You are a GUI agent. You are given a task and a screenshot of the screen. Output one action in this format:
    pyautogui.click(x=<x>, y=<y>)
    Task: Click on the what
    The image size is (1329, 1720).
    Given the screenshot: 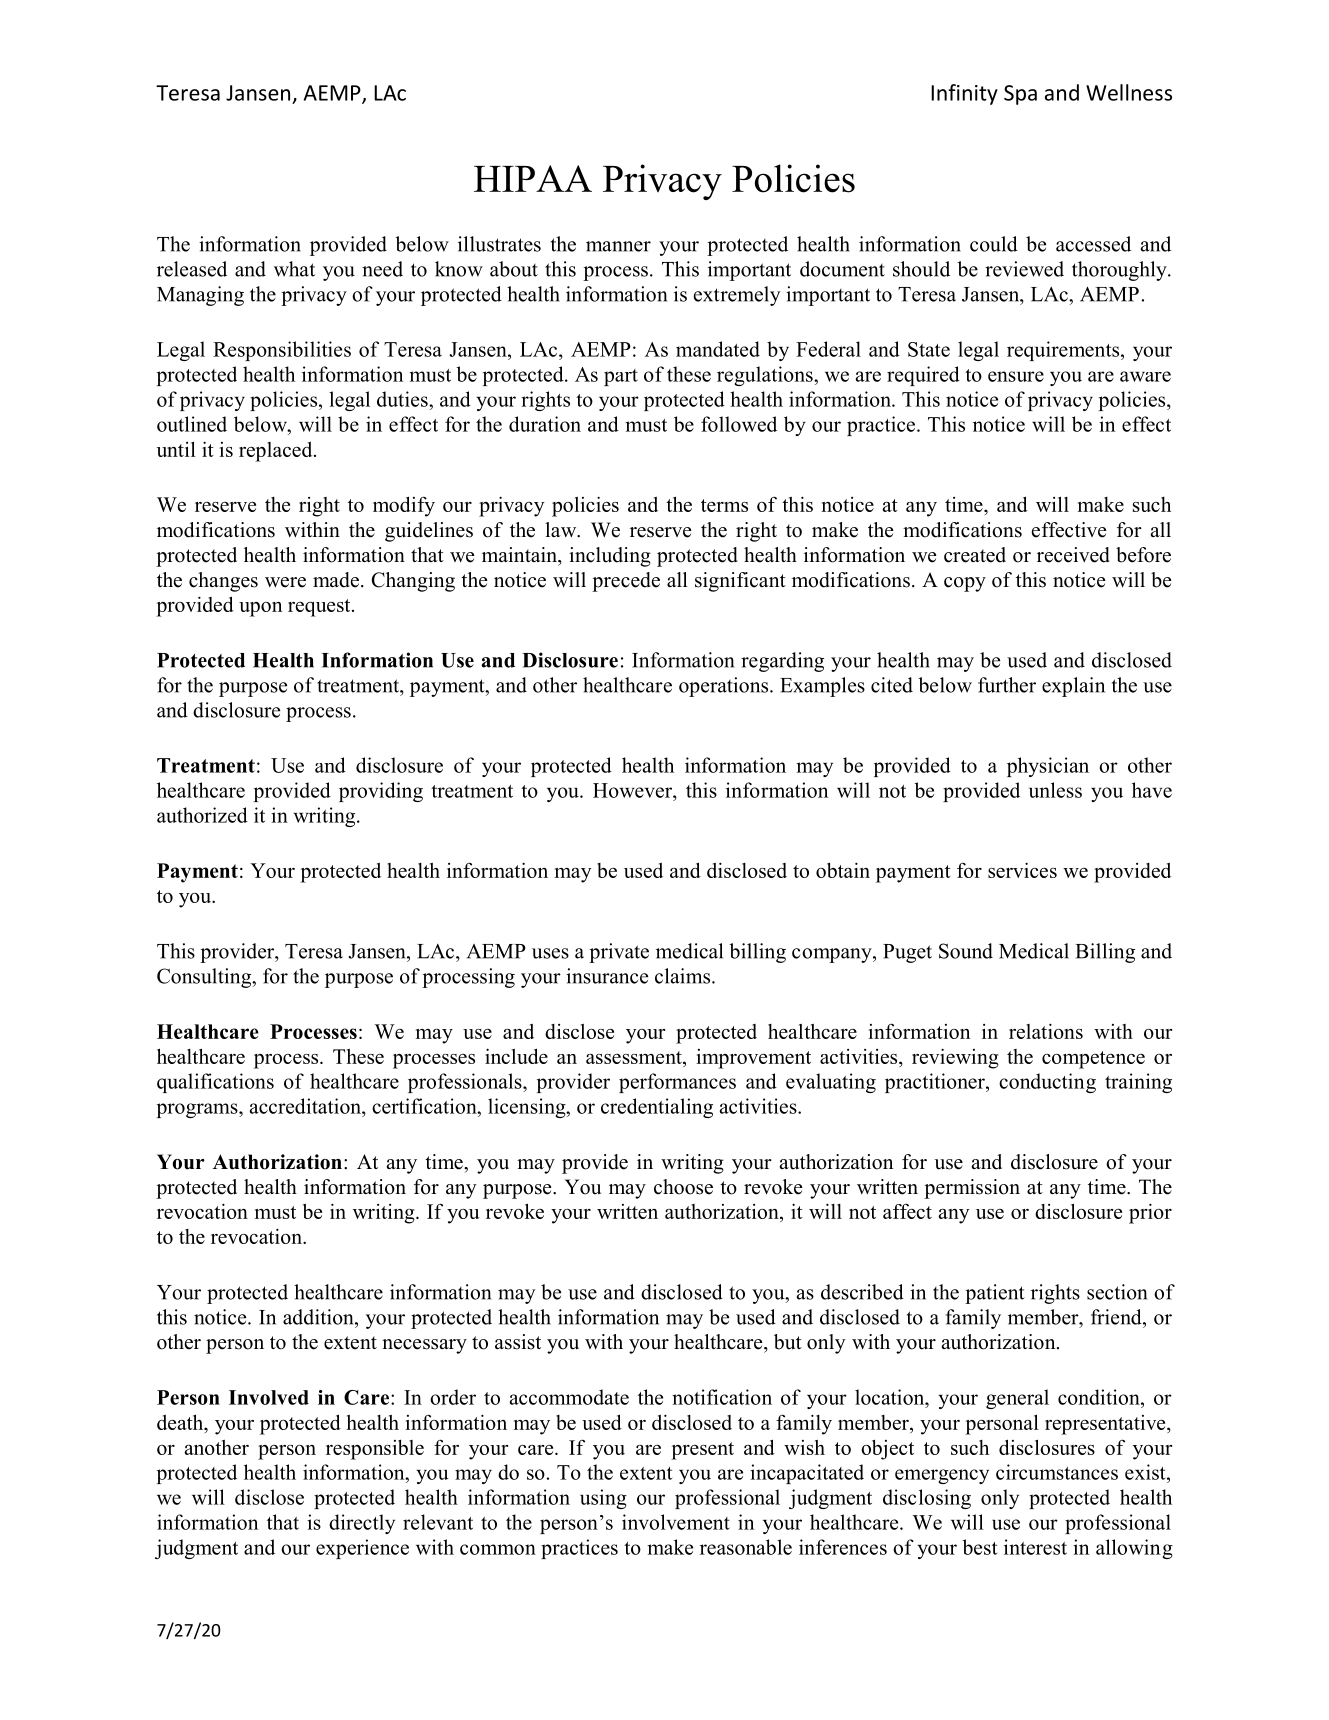 What is the action you would take?
    pyautogui.click(x=294, y=269)
